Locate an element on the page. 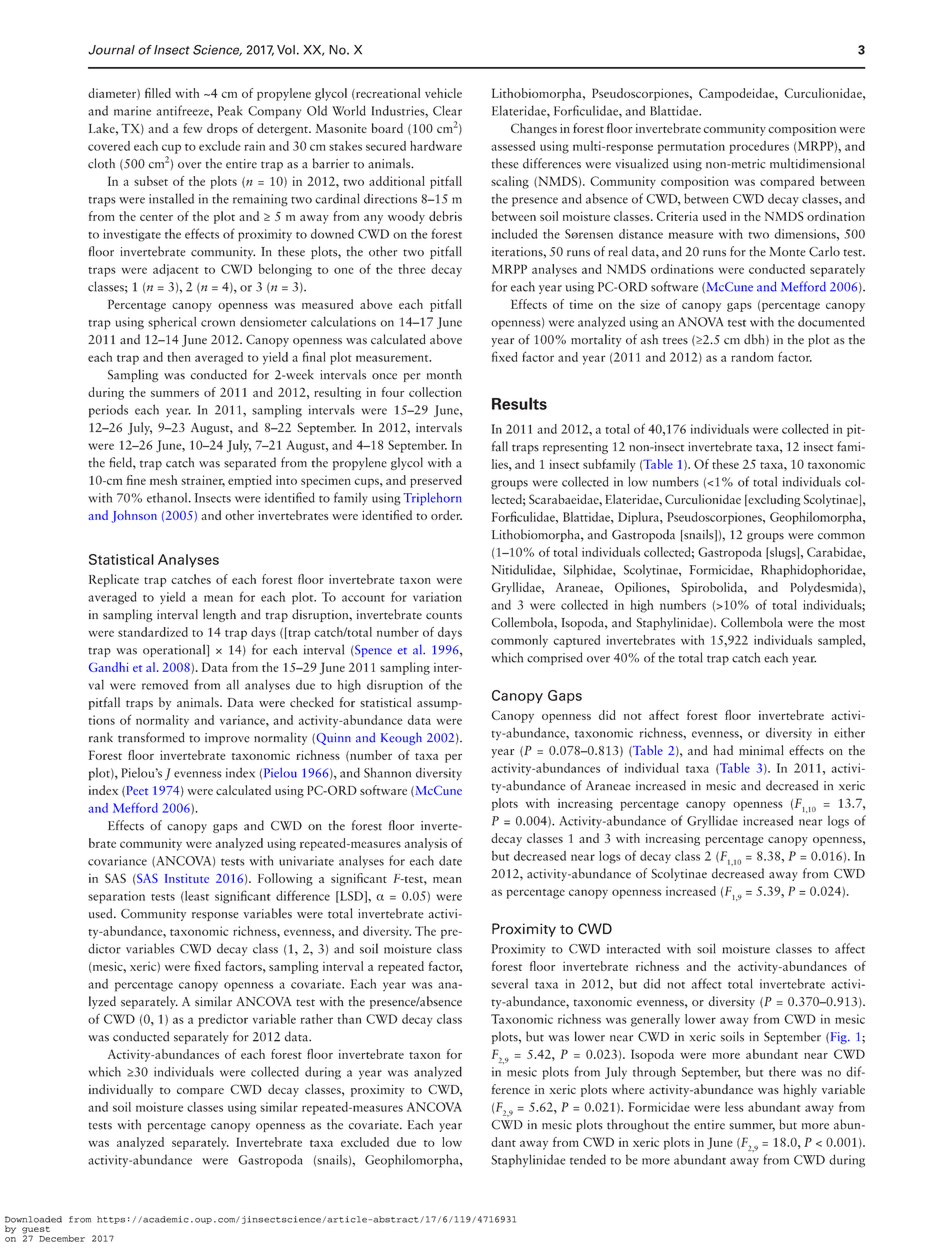 The height and width of the document is (1251, 952). preserved is located at coordinates (436, 481).
